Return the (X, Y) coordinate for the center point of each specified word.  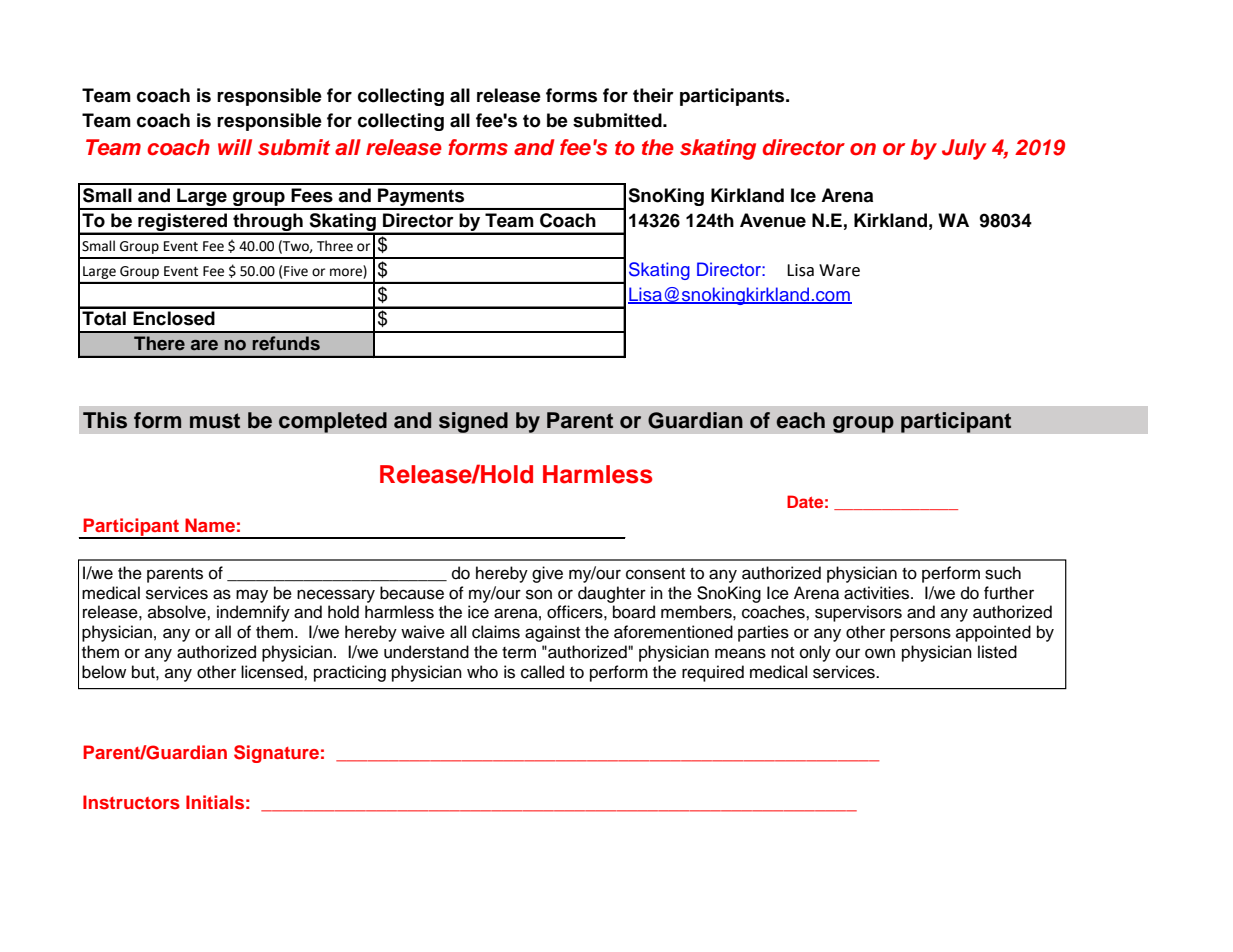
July (964, 149)
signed (473, 422)
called (542, 672)
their (653, 95)
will (235, 147)
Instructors (131, 802)
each (800, 420)
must (215, 421)
